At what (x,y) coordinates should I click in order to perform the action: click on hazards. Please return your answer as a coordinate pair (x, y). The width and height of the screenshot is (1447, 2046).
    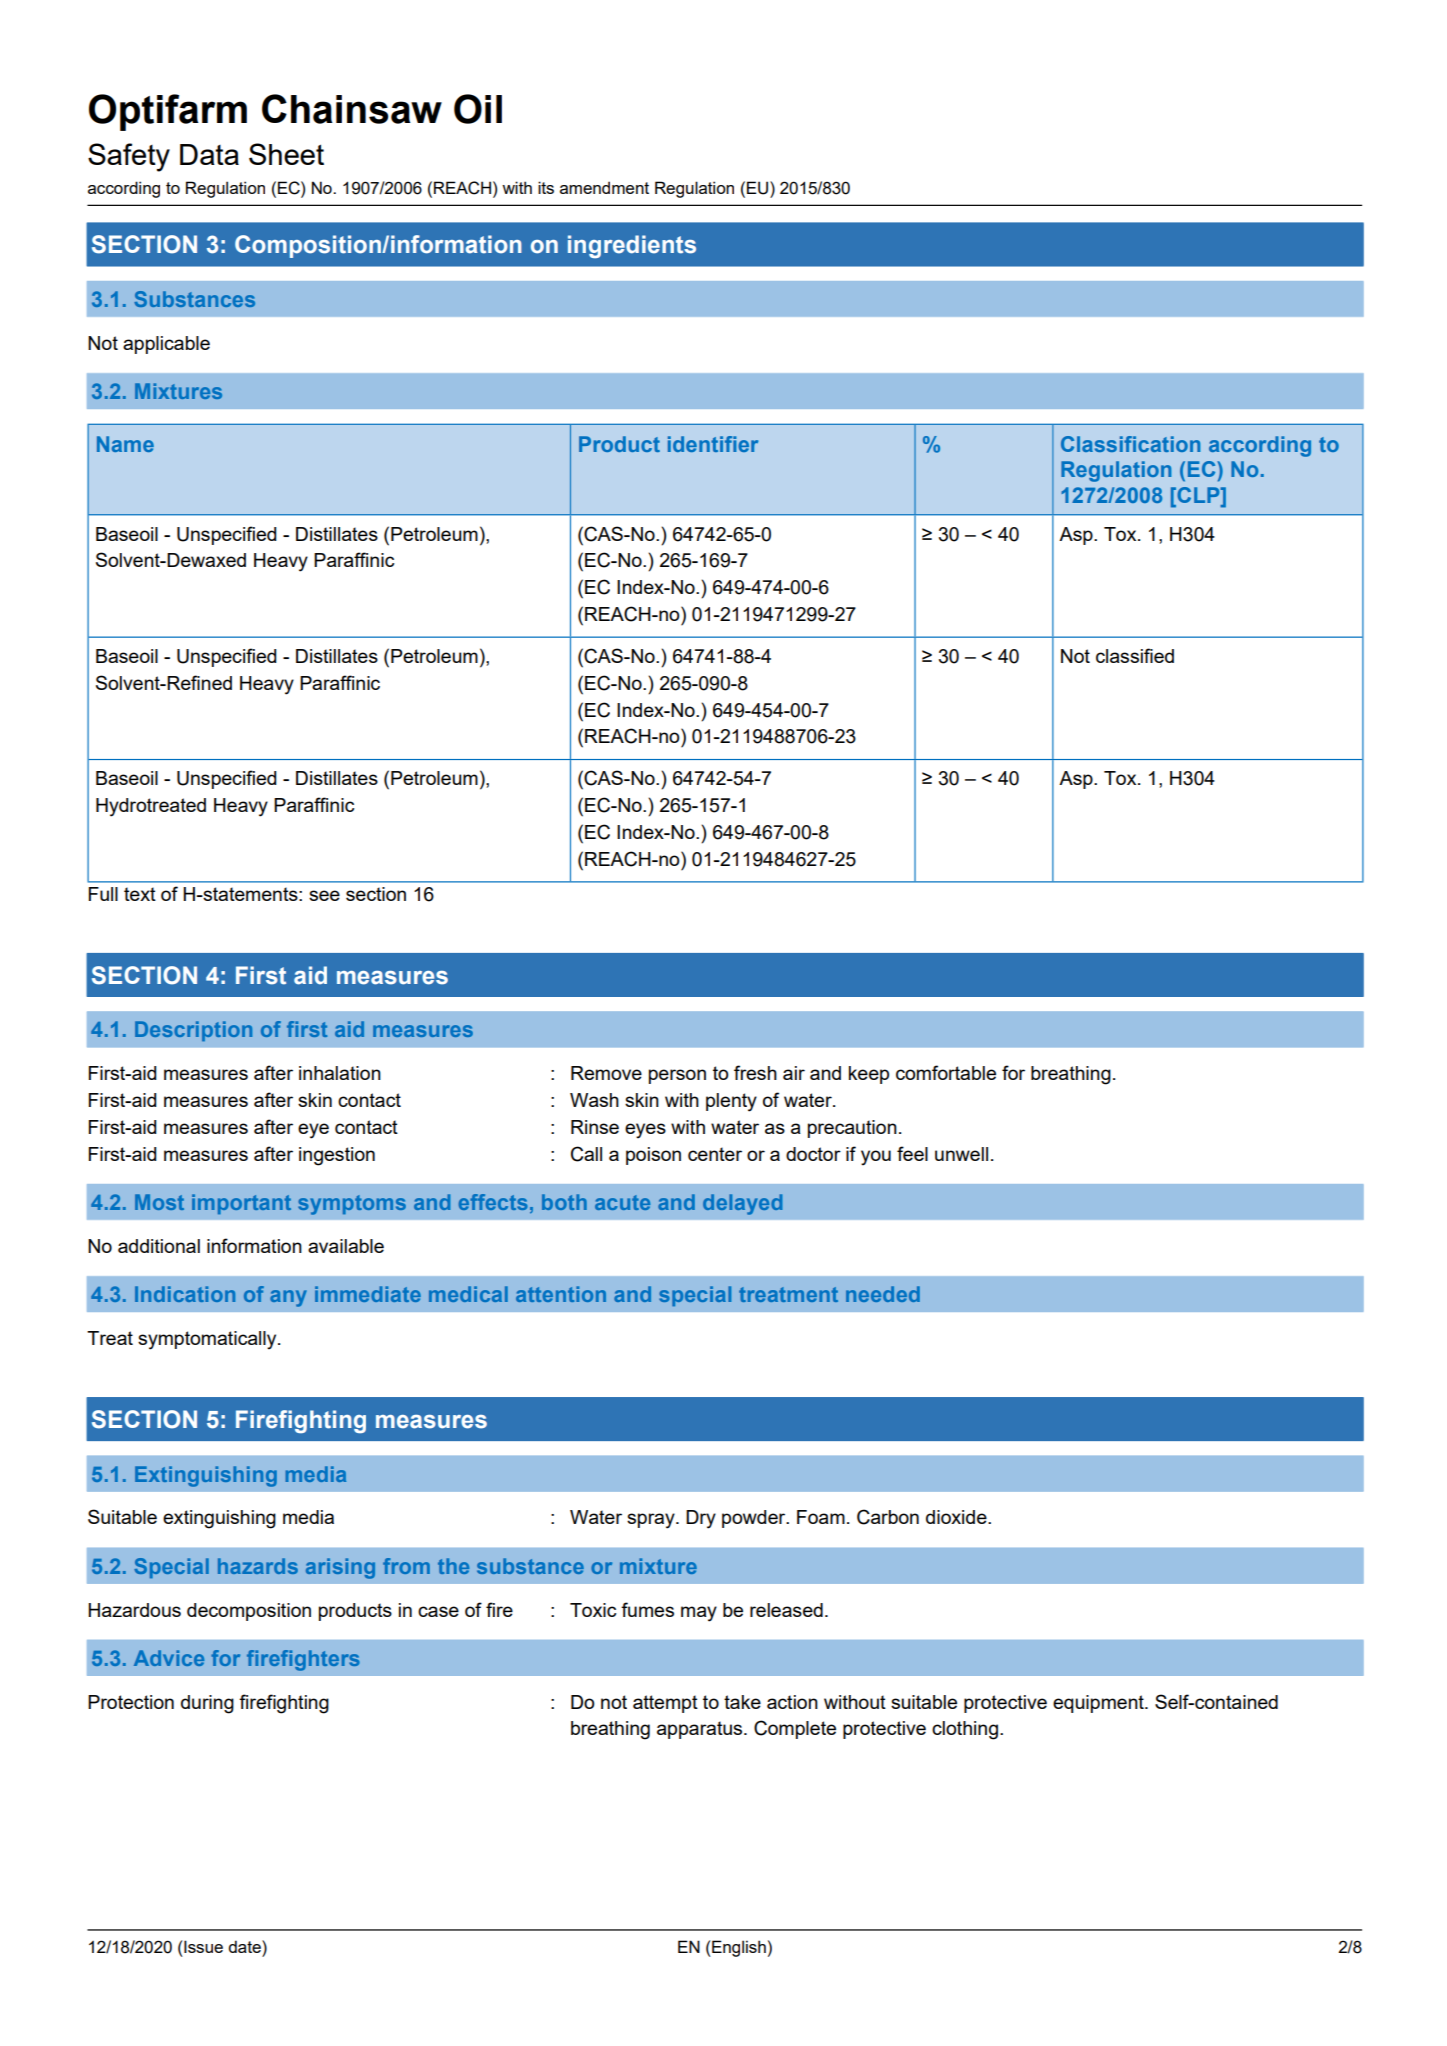
    Looking at the image, I should click on (258, 1566).
